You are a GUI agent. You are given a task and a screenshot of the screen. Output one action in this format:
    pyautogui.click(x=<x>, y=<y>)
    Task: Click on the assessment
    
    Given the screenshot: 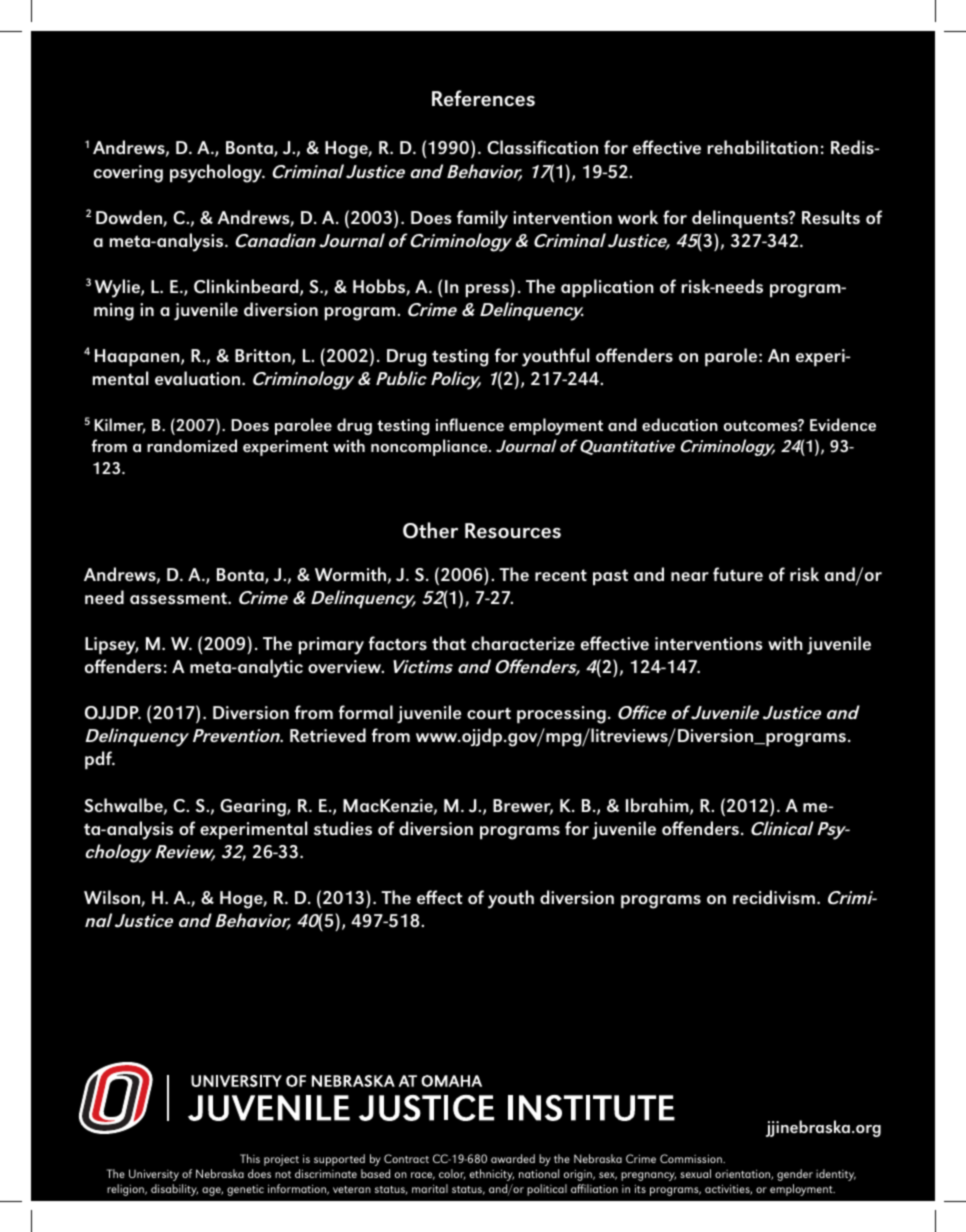 What is the action you would take?
    pyautogui.click(x=179, y=598)
